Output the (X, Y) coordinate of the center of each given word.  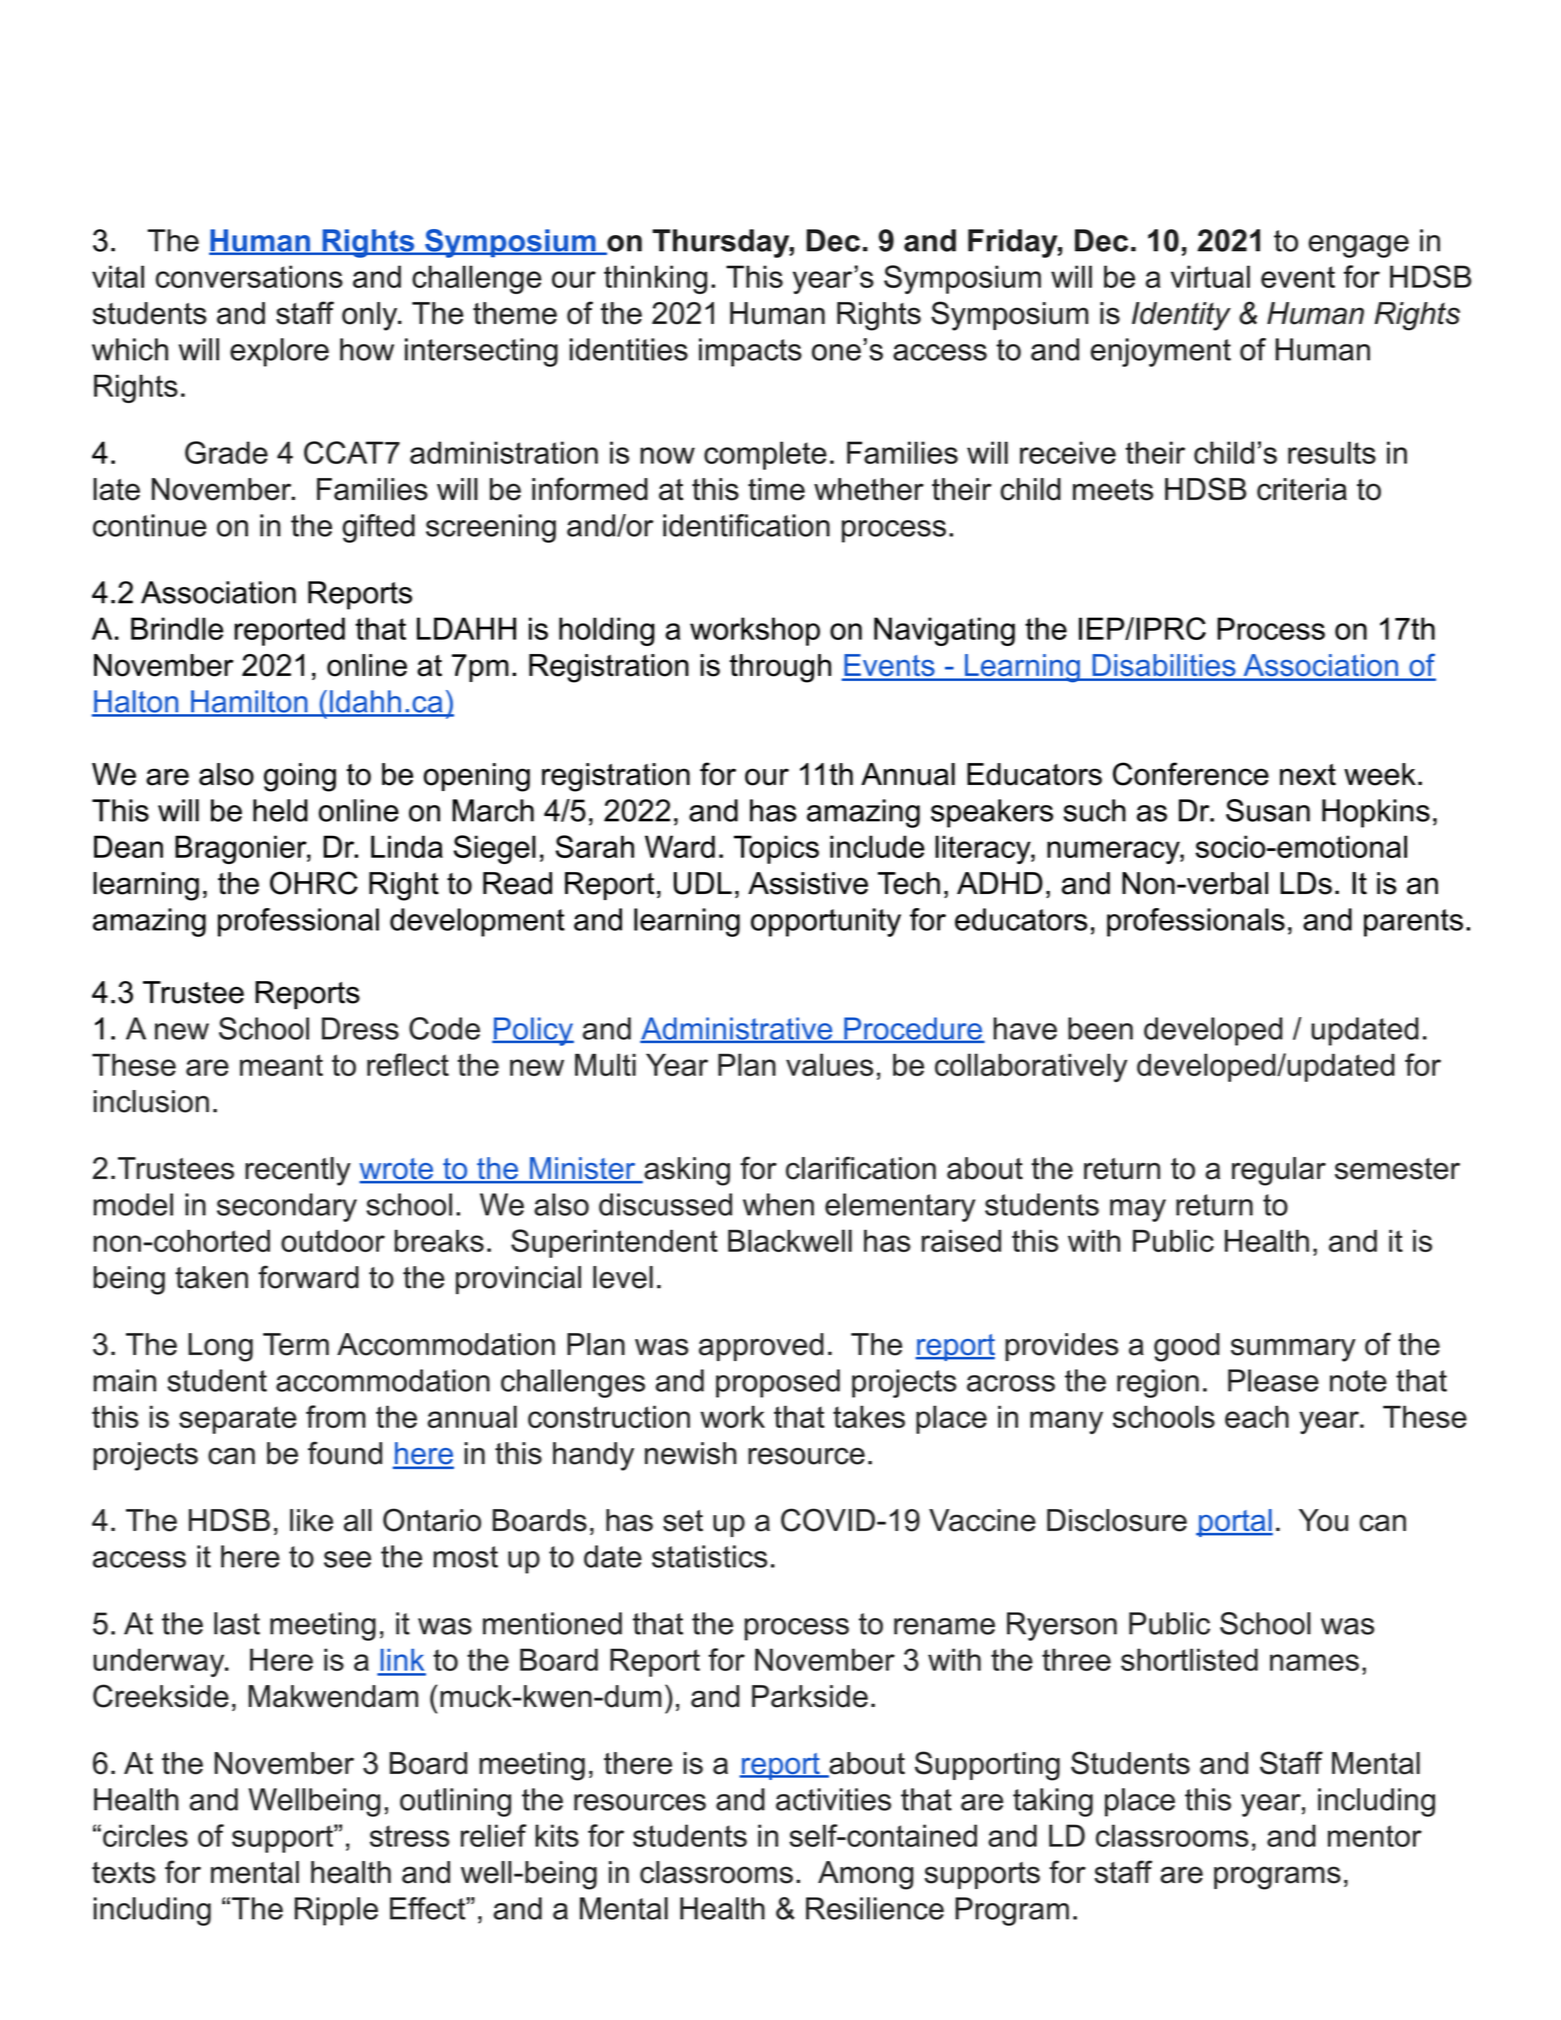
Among (865, 1875)
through (780, 668)
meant (281, 1065)
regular (1279, 1171)
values (829, 1064)
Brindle (177, 628)
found (345, 1453)
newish (690, 1453)
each (1257, 1416)
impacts (750, 352)
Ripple (336, 1911)
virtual (1210, 276)
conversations (249, 276)
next (1308, 775)
